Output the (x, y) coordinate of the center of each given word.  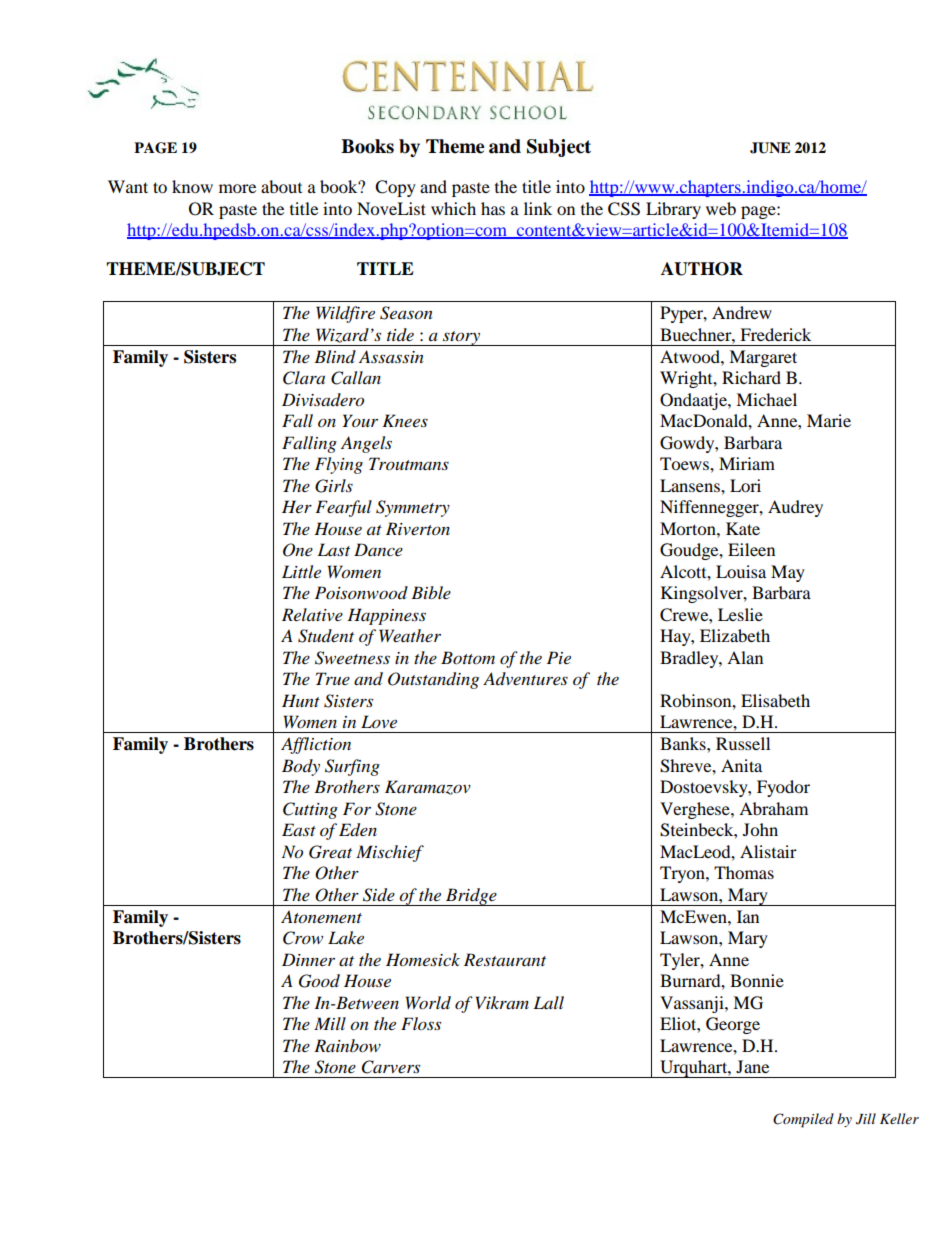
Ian (748, 916)
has (493, 208)
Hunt (301, 700)
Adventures (525, 678)
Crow (303, 938)
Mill (330, 1023)
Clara (304, 378)
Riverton (418, 528)
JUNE (770, 148)
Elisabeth (775, 700)
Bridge (471, 897)
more (237, 188)
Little (301, 571)
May (788, 573)
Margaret (763, 358)
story (461, 338)
